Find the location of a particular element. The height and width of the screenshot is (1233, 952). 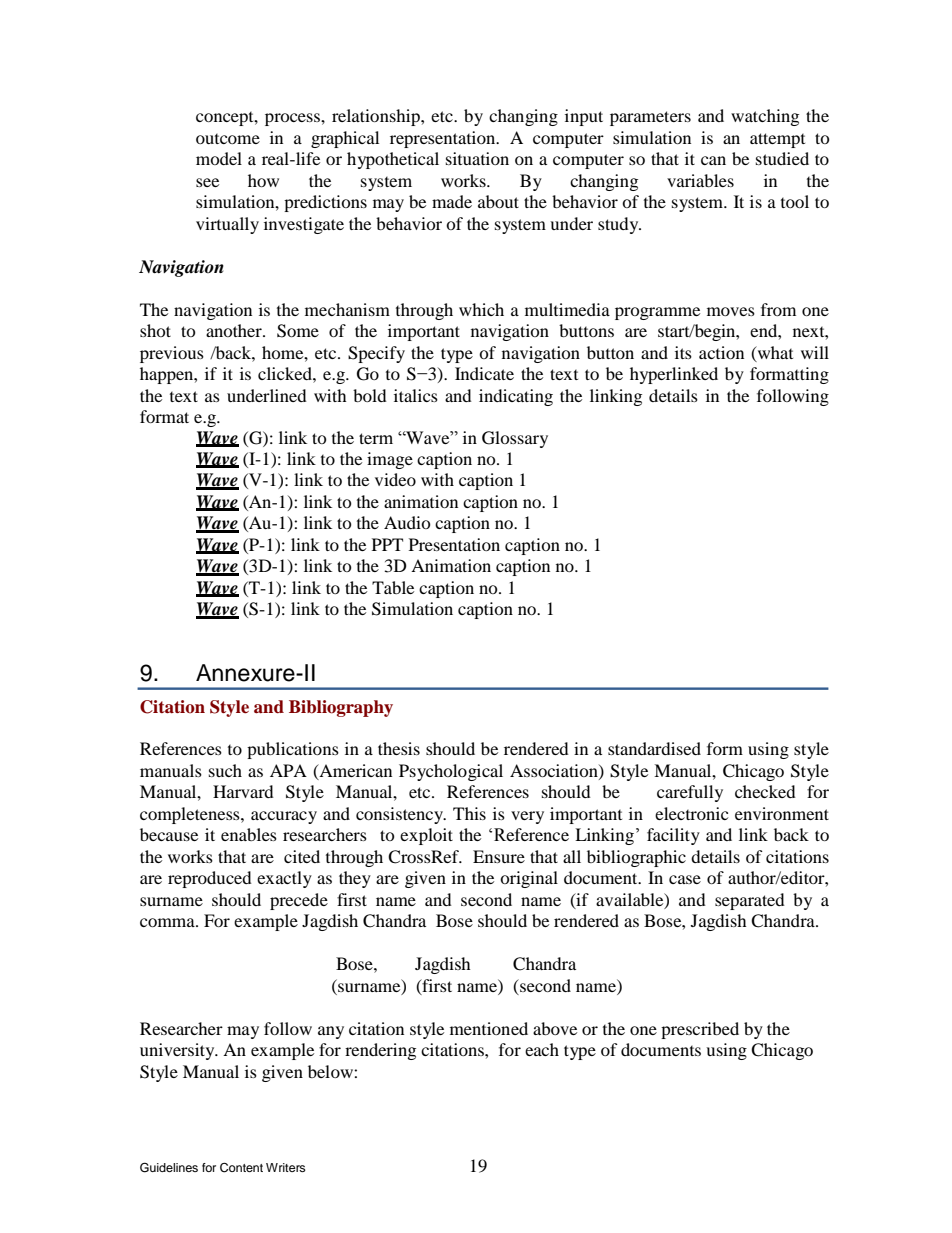

action is located at coordinates (721, 352).
